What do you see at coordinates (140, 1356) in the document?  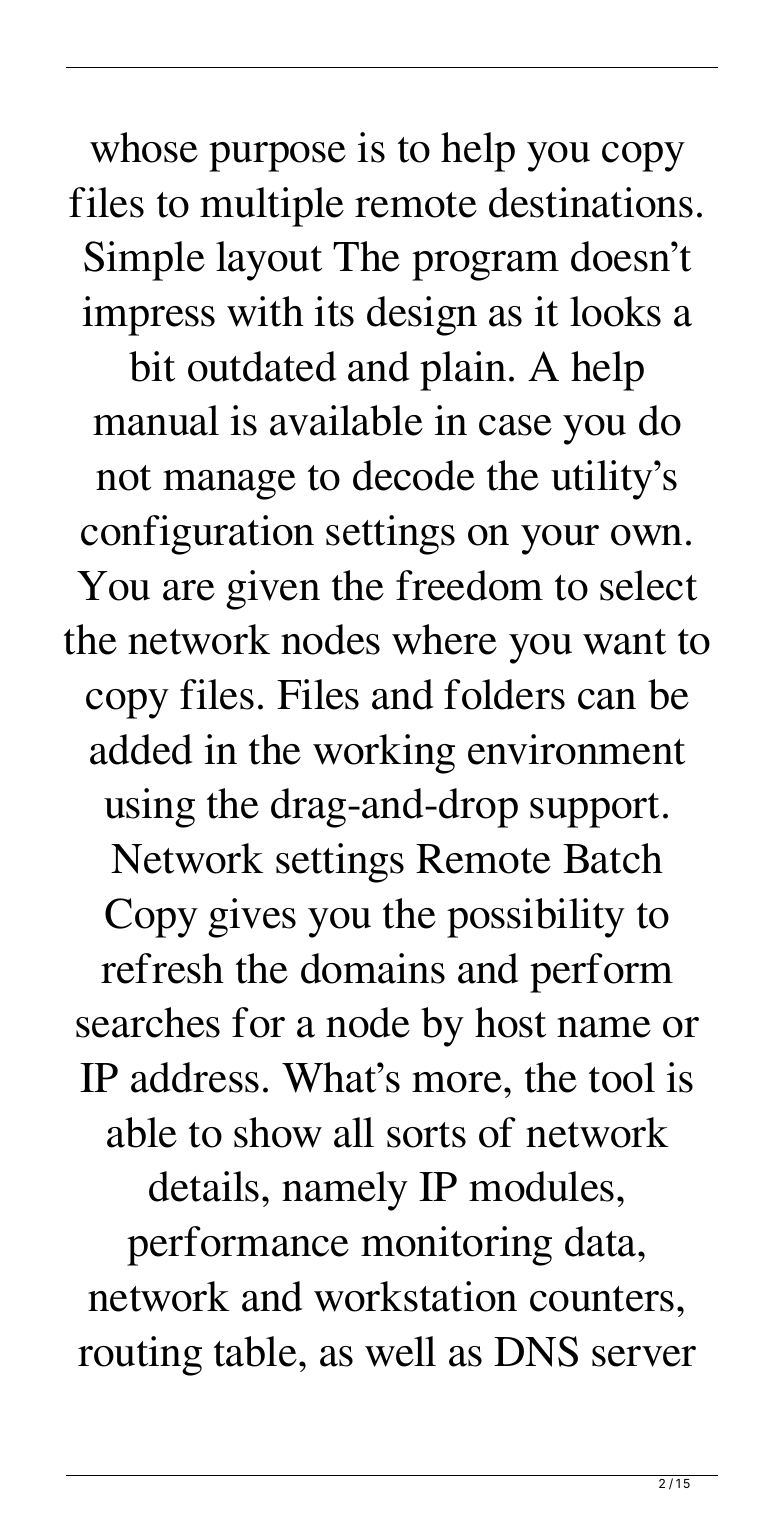 I see `routing` at bounding box center [140, 1356].
